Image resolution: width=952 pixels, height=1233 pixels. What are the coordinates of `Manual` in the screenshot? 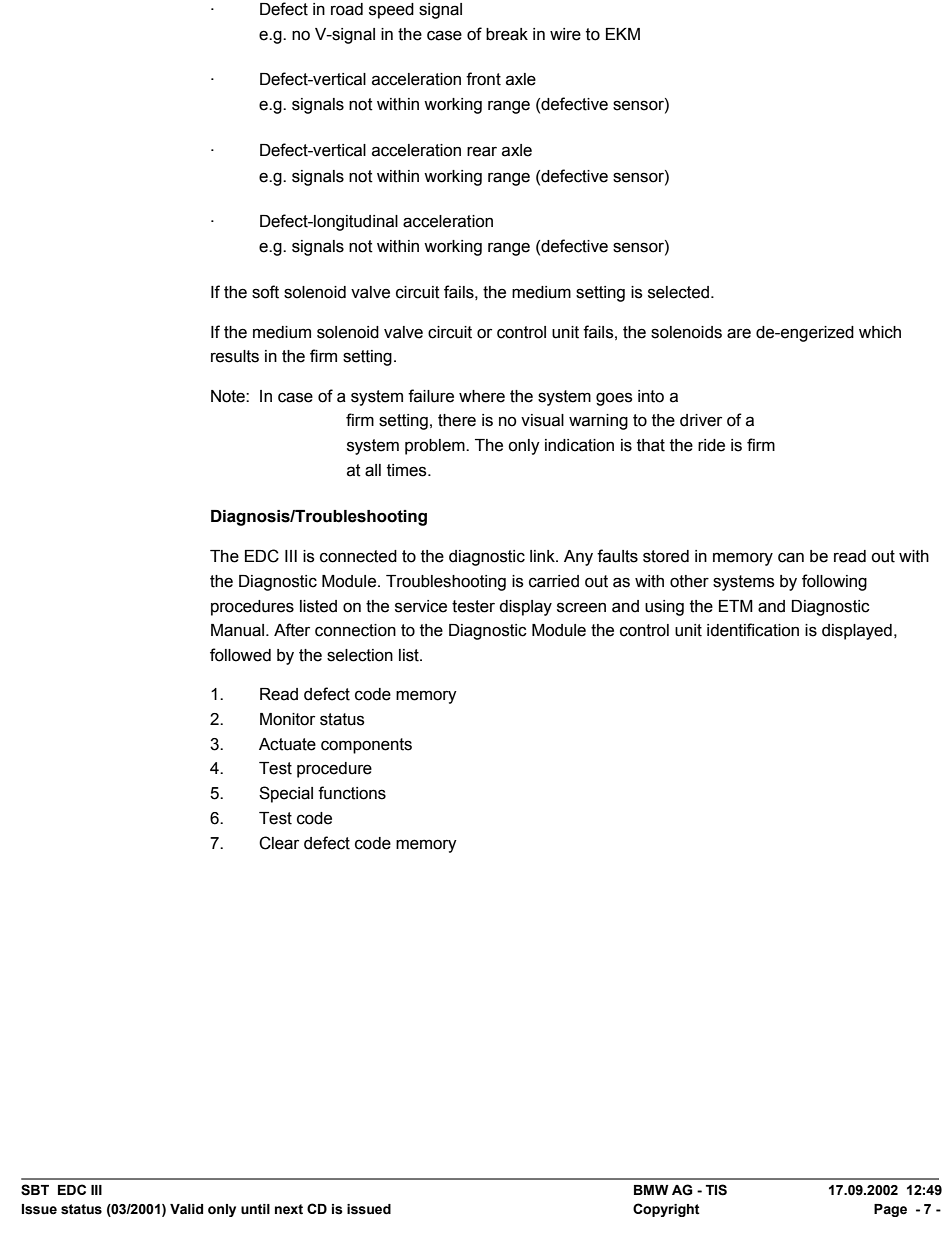 It's located at (239, 630).
